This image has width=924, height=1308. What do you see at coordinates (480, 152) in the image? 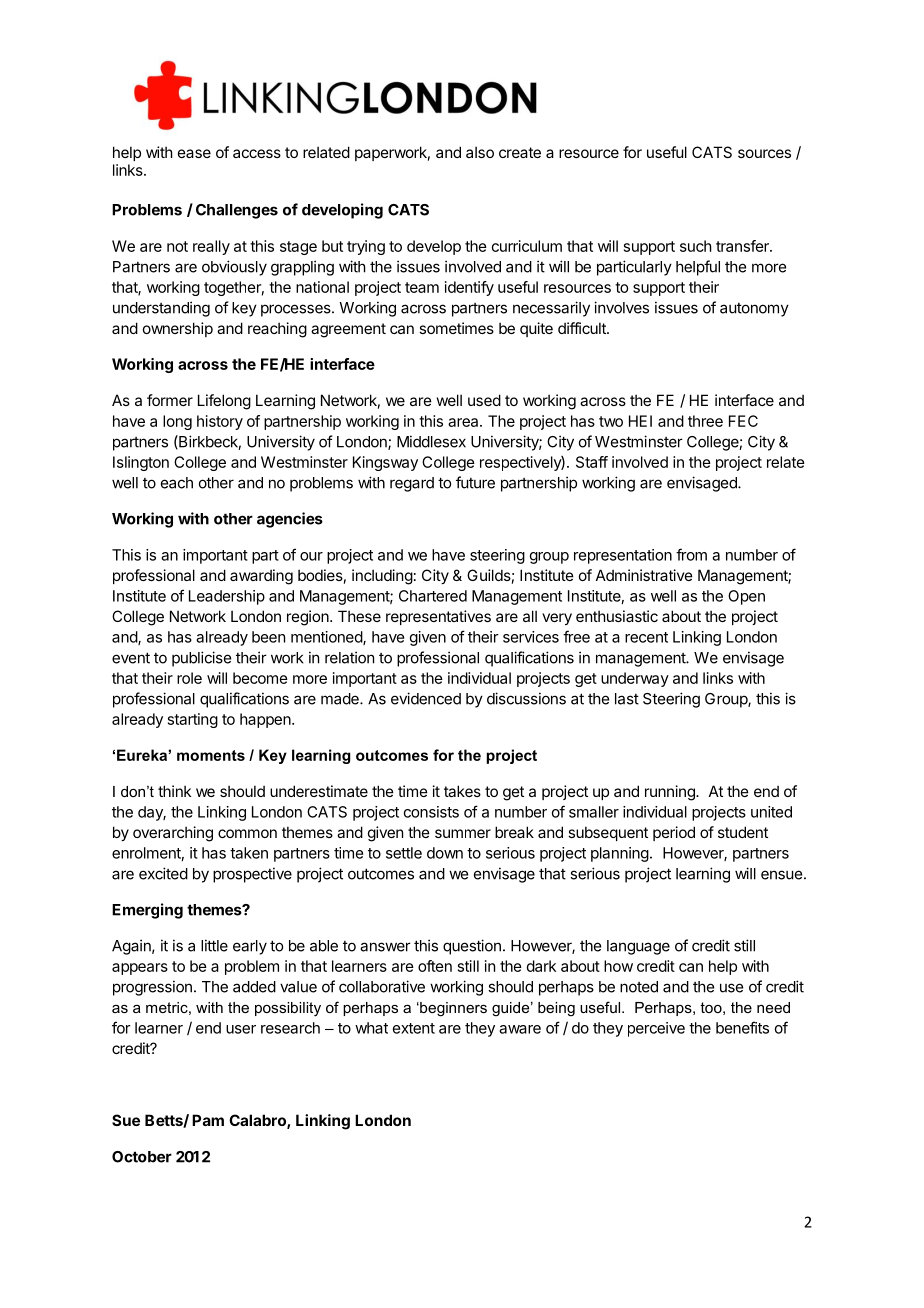
I see `also` at bounding box center [480, 152].
